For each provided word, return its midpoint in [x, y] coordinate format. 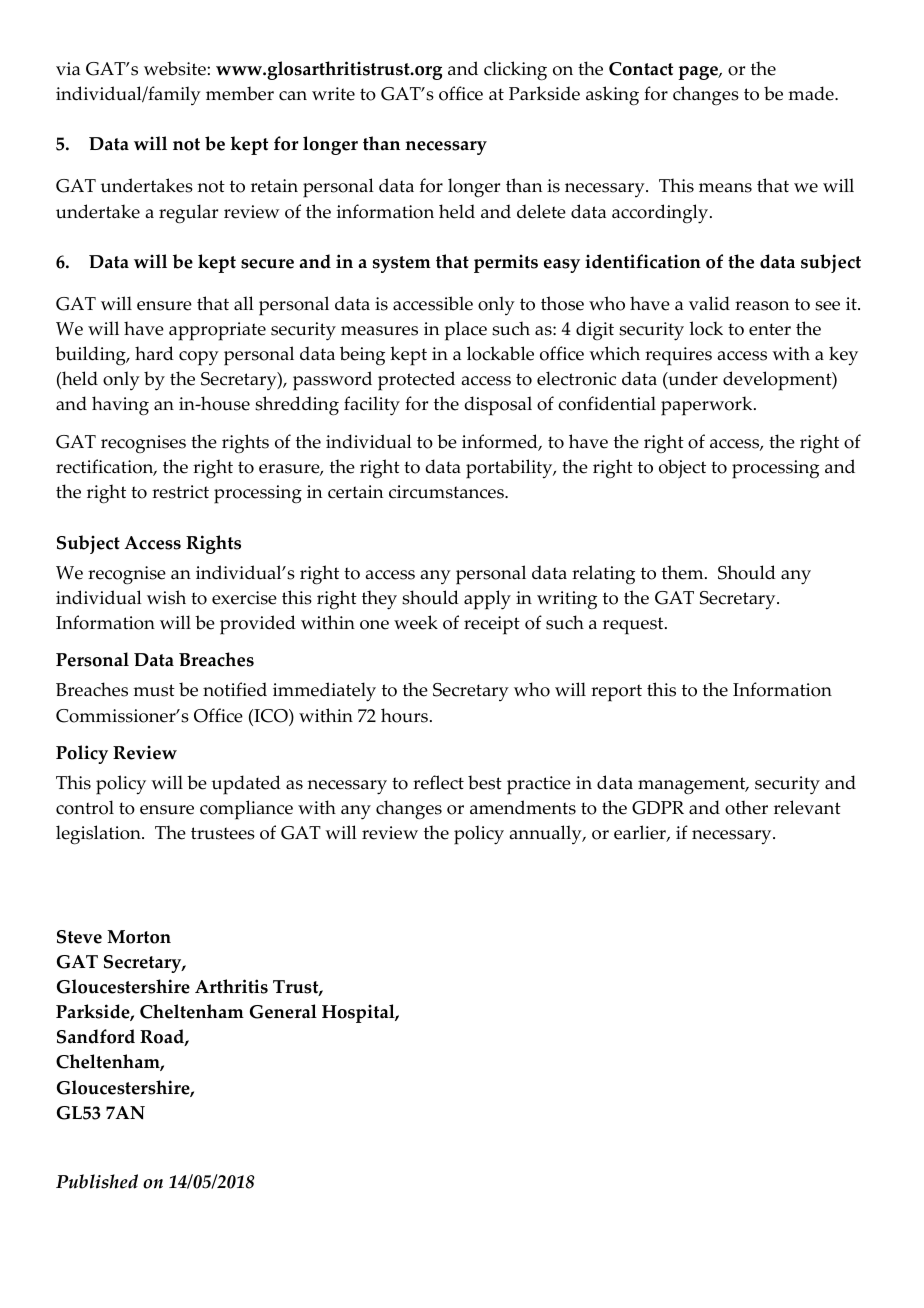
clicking [515, 71]
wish [166, 597]
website [176, 68]
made [812, 93]
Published [97, 1181]
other [746, 807]
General [283, 1011]
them [684, 572]
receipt [492, 625]
